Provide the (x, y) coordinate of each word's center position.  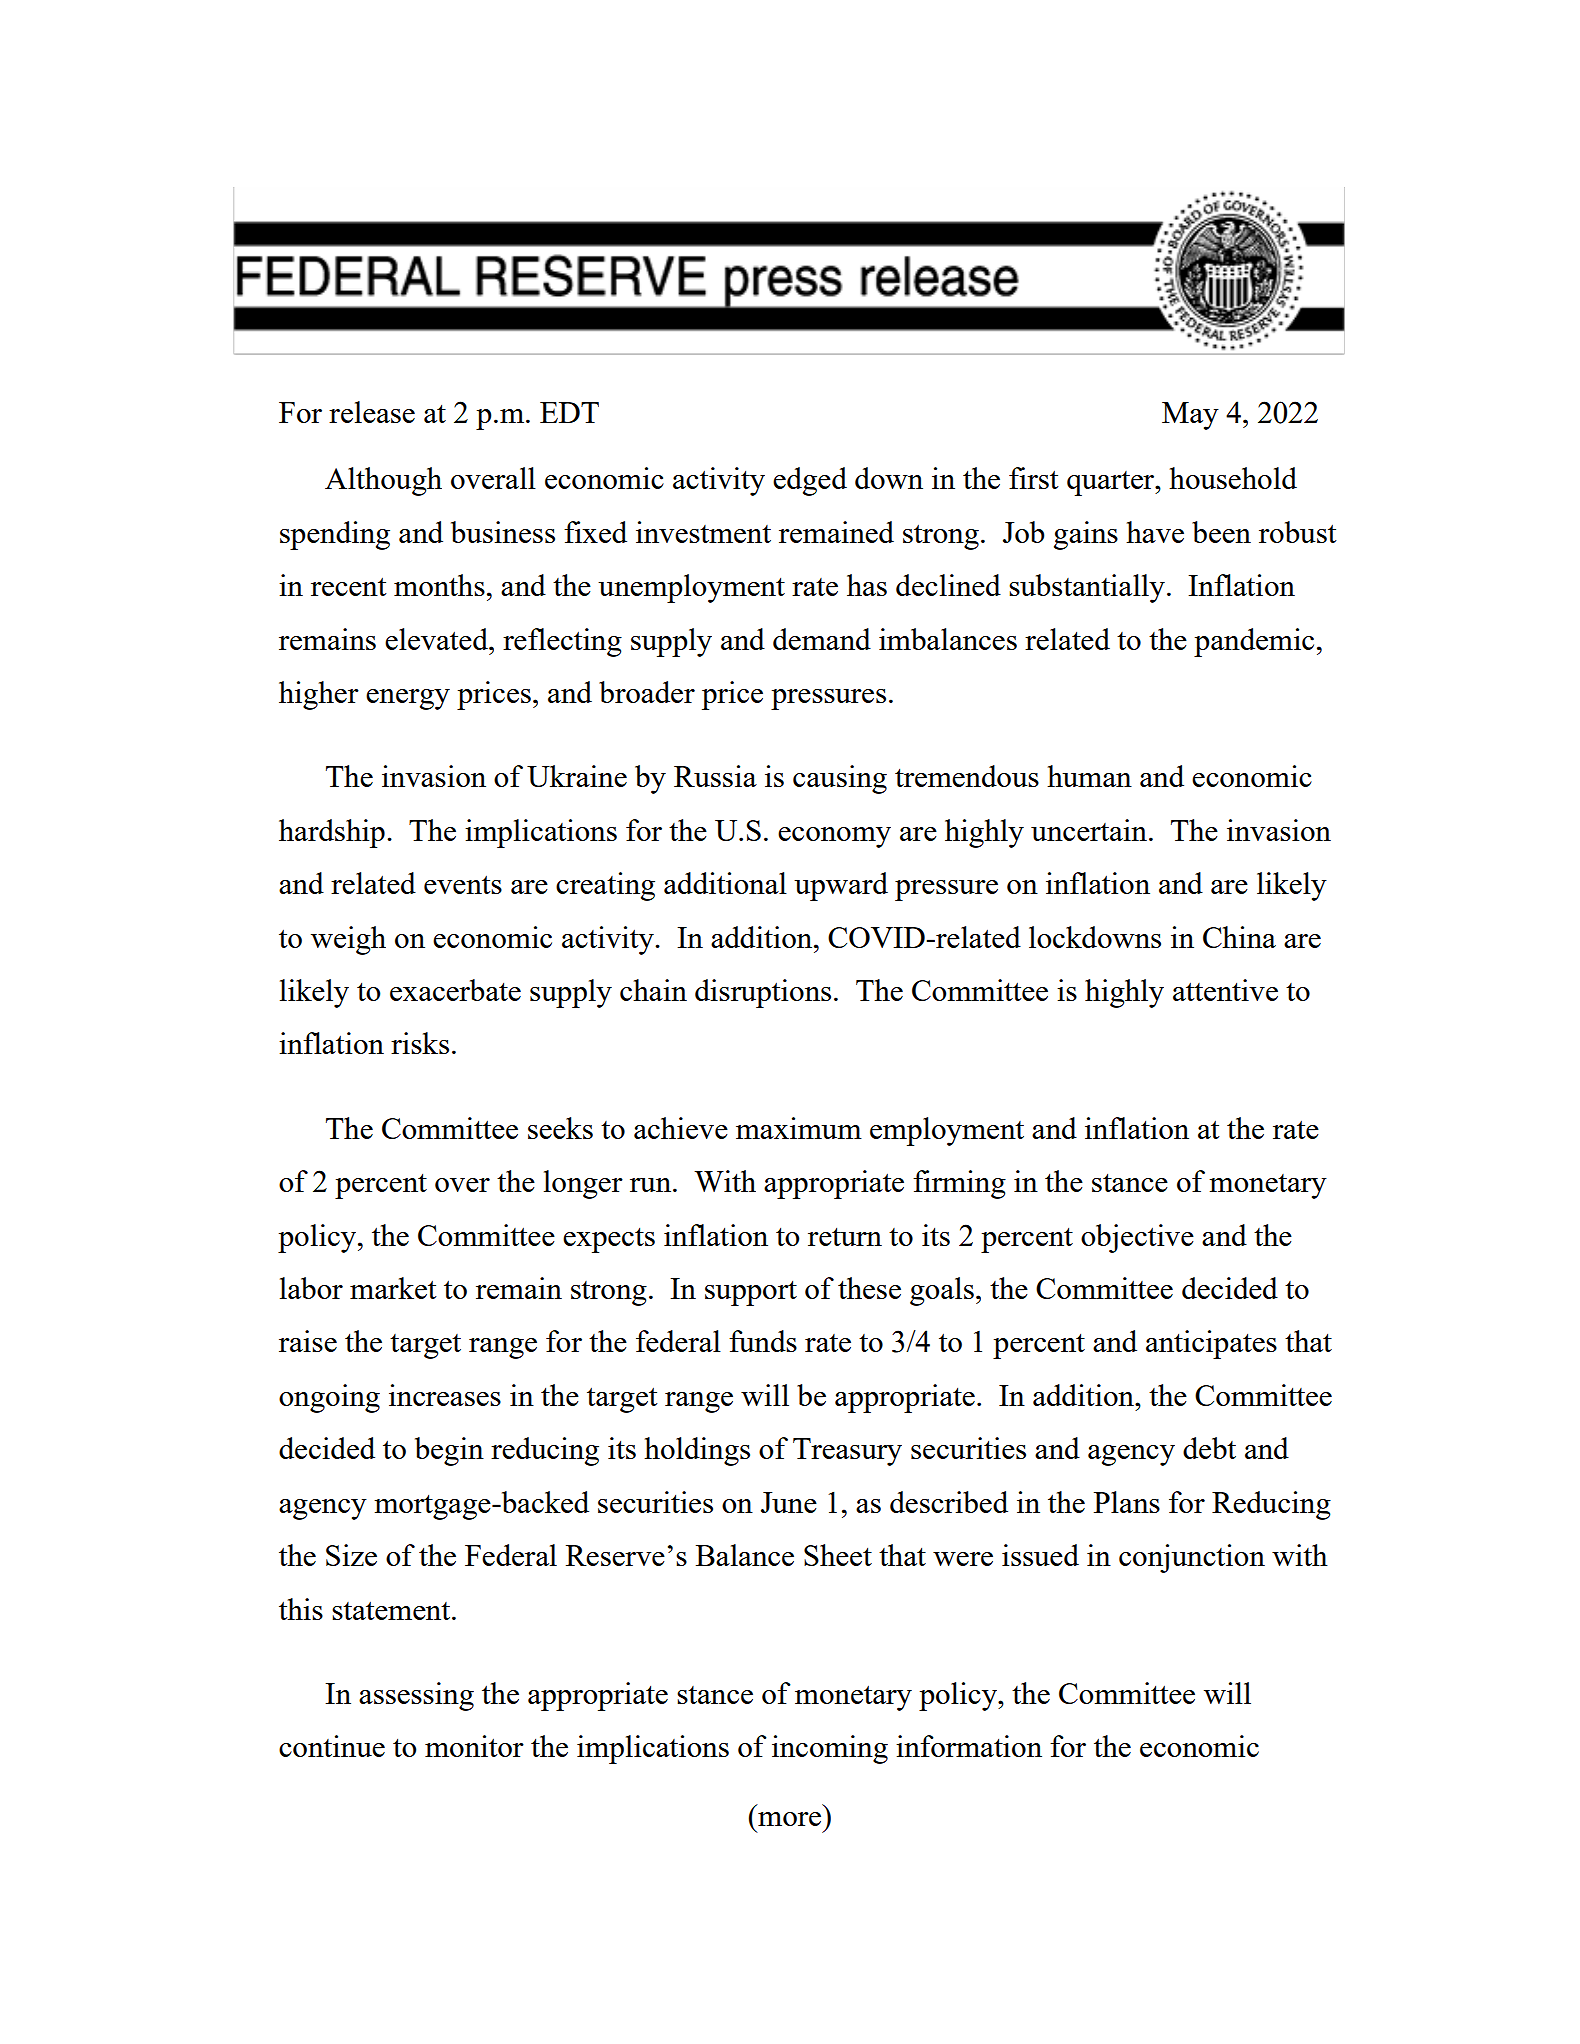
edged (810, 481)
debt (1209, 1448)
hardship (332, 833)
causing (840, 779)
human (1089, 776)
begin (449, 1451)
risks (420, 1043)
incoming (830, 1749)
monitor (474, 1746)
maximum (799, 1128)
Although (383, 481)
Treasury (847, 1452)
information (969, 1746)
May (1190, 416)
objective (1137, 1238)
